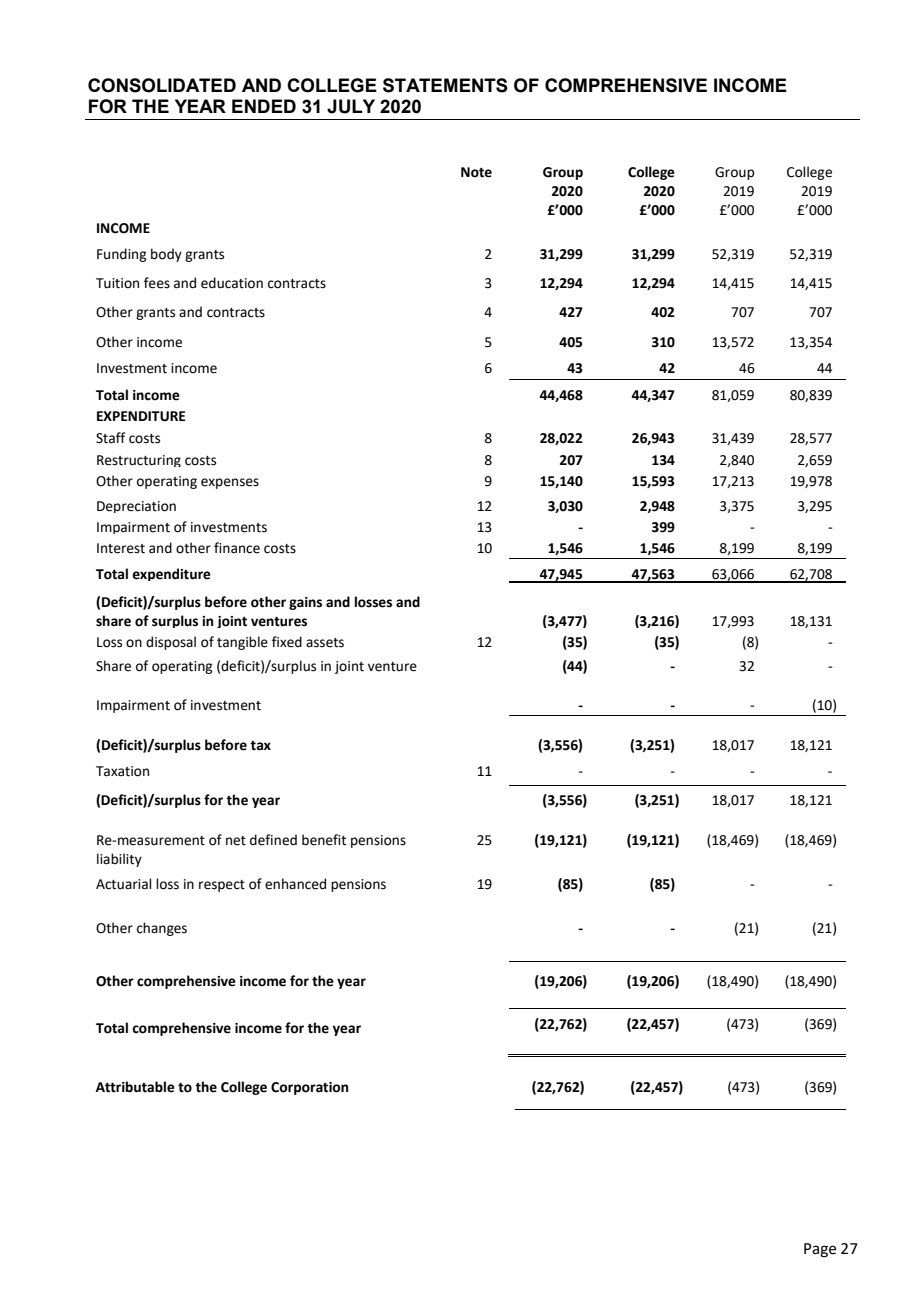 This document has height=1307, width=924. I want to click on disposal, so click(171, 643).
